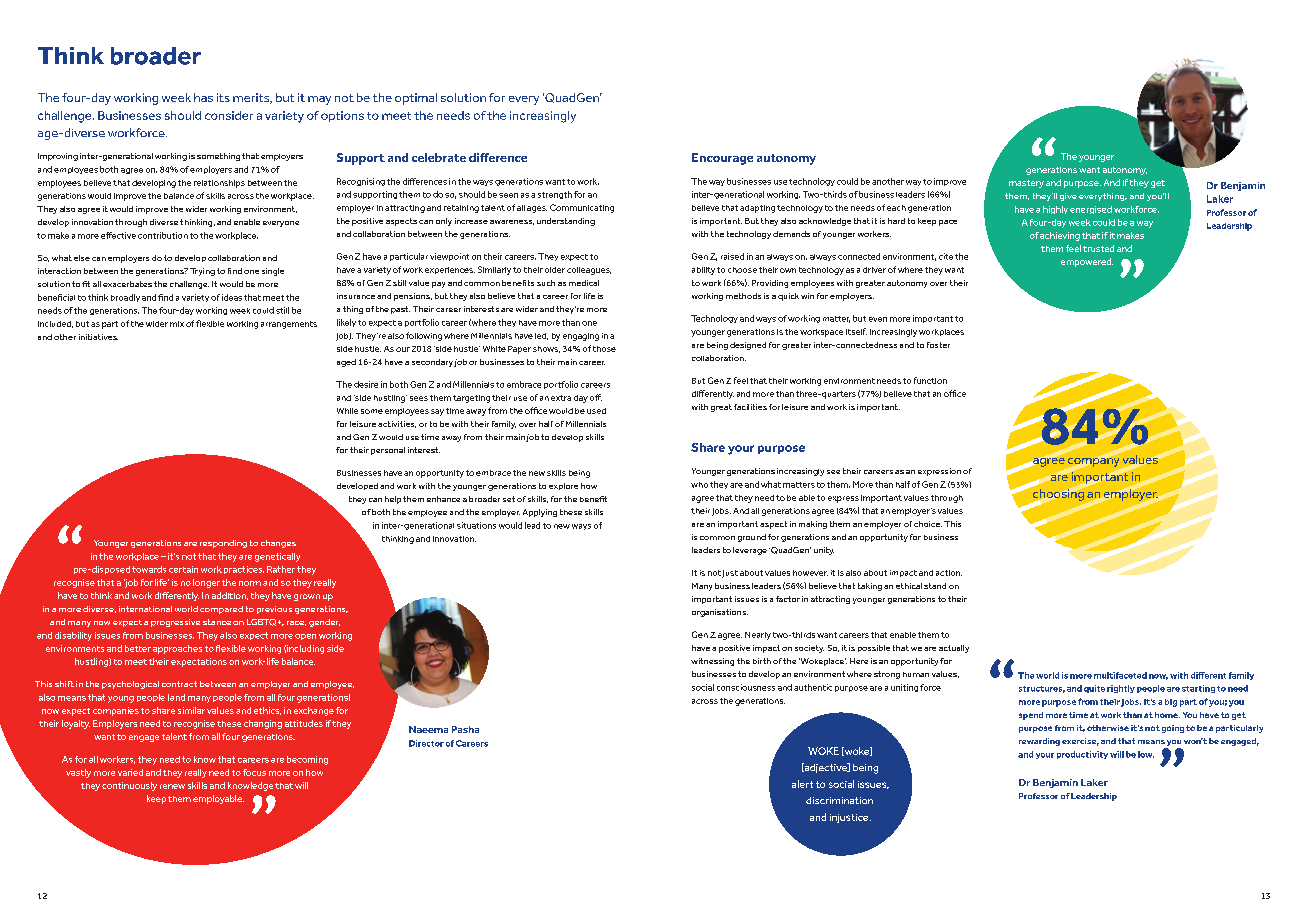 This screenshot has width=1308, height=924. Describe the element at coordinates (1098, 248) in the screenshot. I see `trusted` at that location.
